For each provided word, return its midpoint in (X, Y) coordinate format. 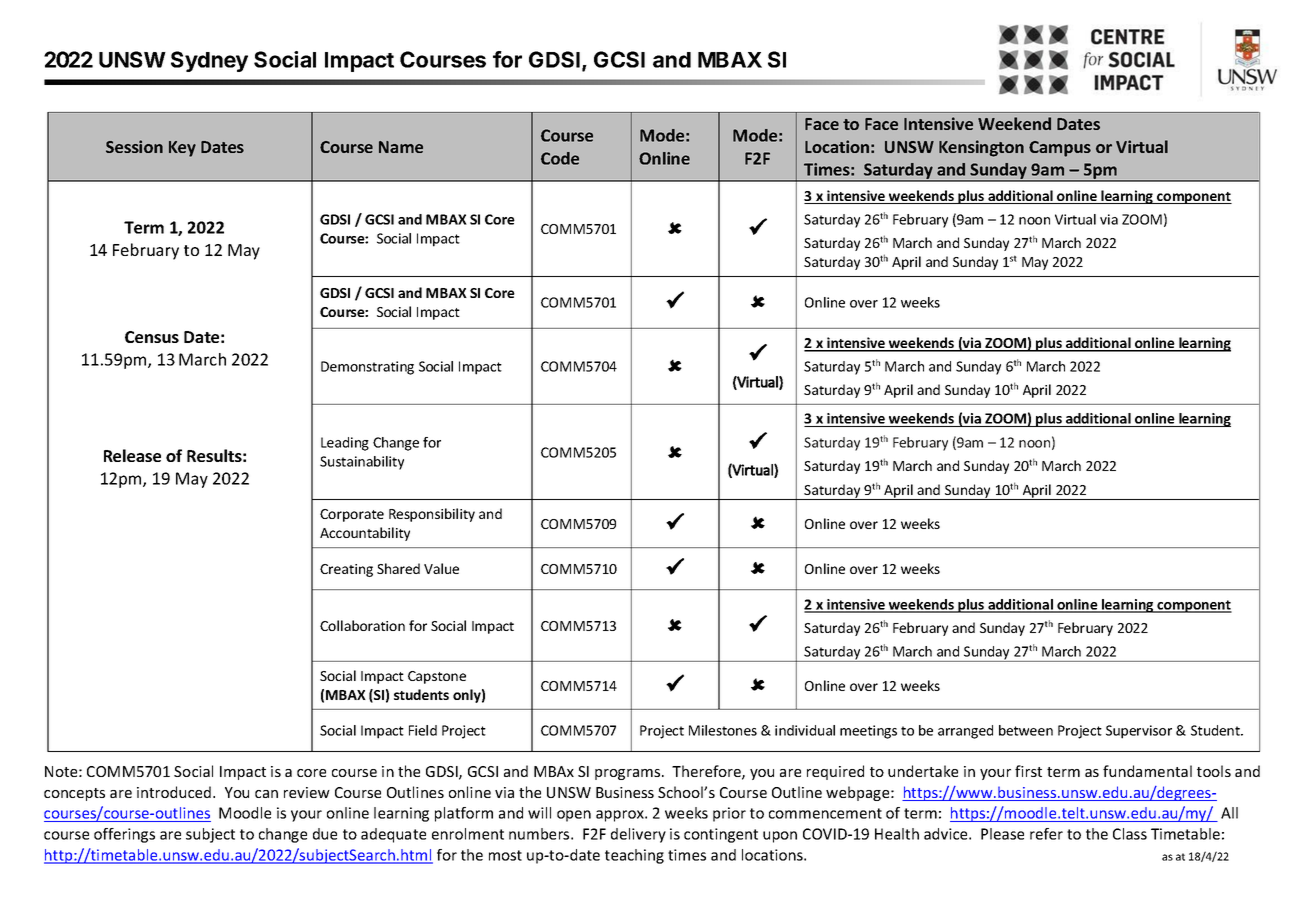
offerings (124, 835)
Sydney (209, 61)
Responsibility (432, 515)
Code (560, 158)
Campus (1060, 149)
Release (132, 455)
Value (441, 568)
